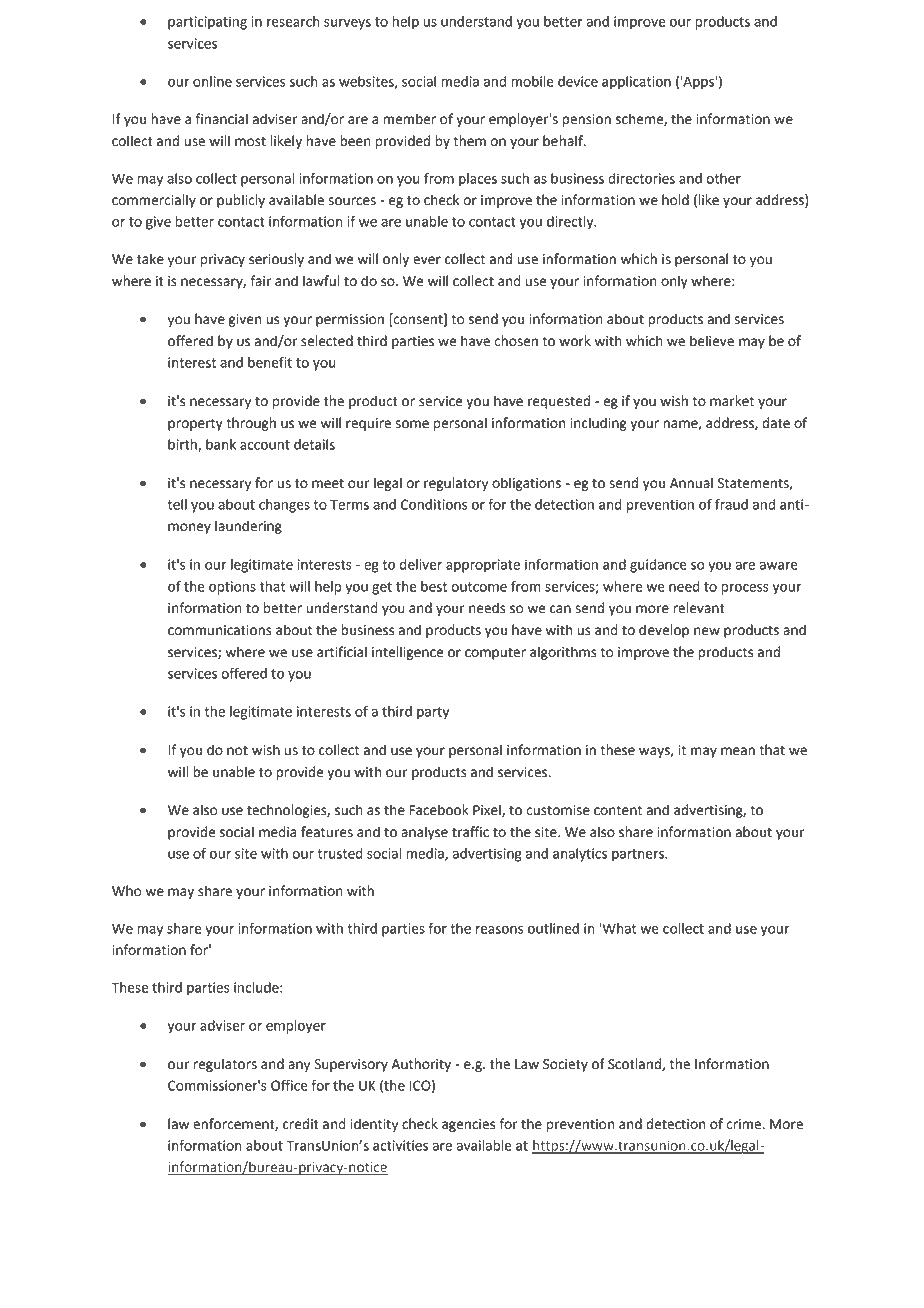 The image size is (924, 1308). Describe the element at coordinates (738, 751) in the screenshot. I see `mean` at that location.
